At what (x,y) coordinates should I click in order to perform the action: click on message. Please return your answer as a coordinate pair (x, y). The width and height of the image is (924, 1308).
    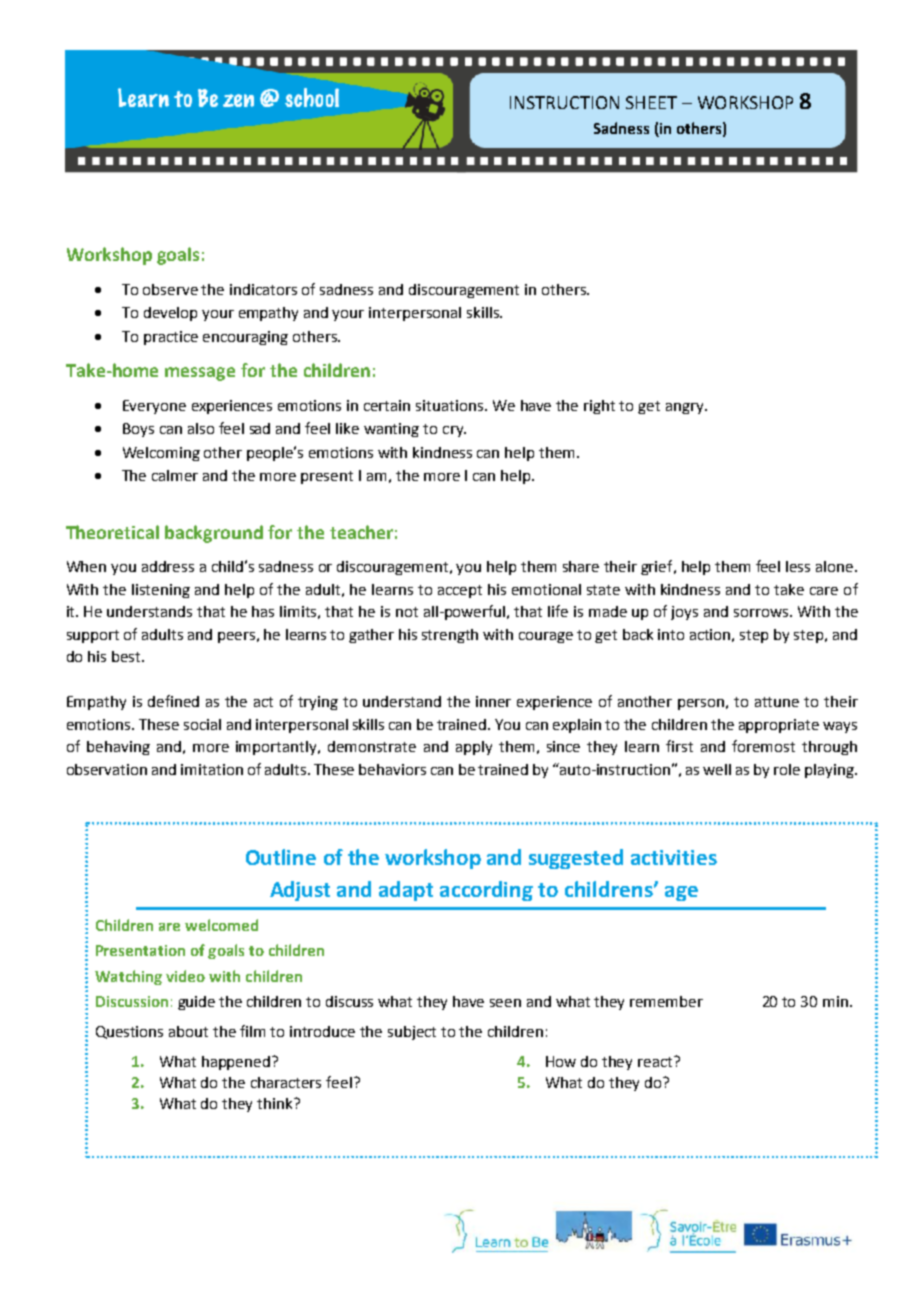
    Looking at the image, I should click on (200, 374).
